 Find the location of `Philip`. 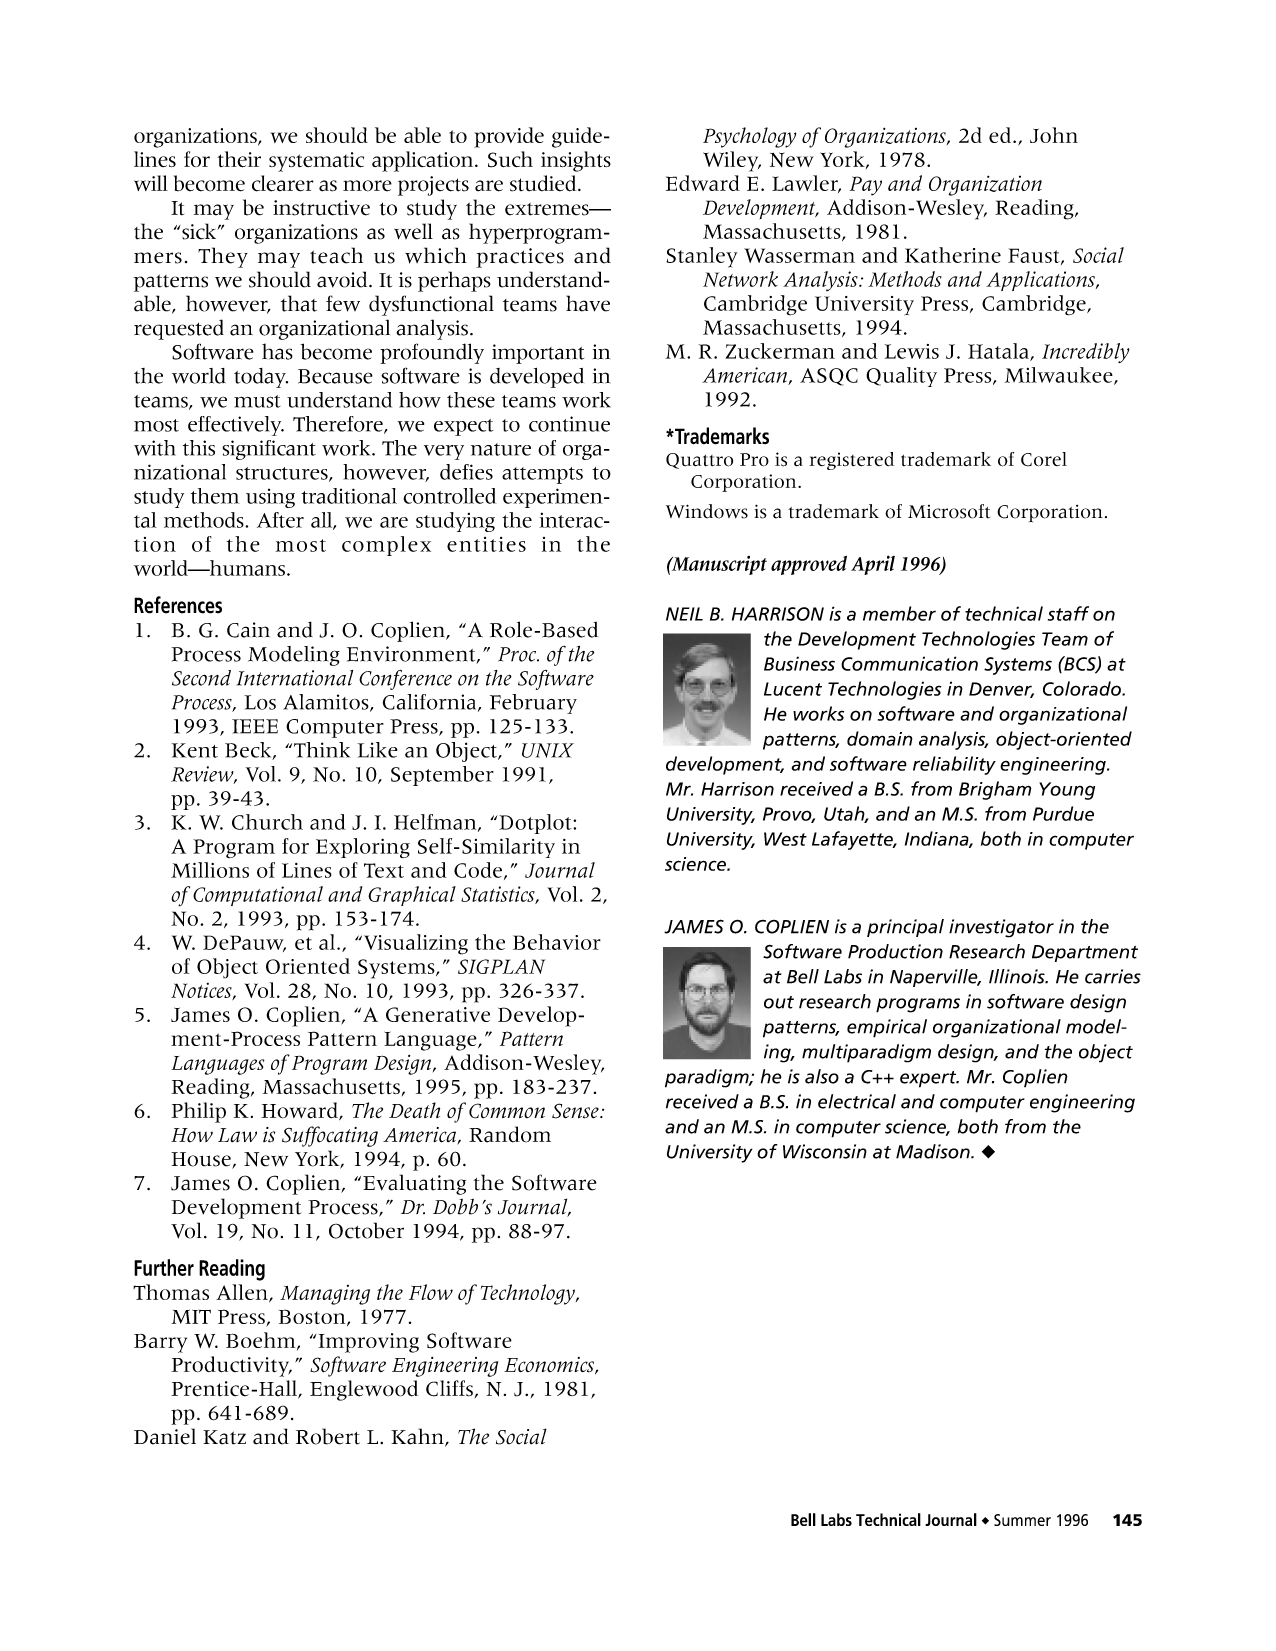

Philip is located at coordinates (198, 1112).
